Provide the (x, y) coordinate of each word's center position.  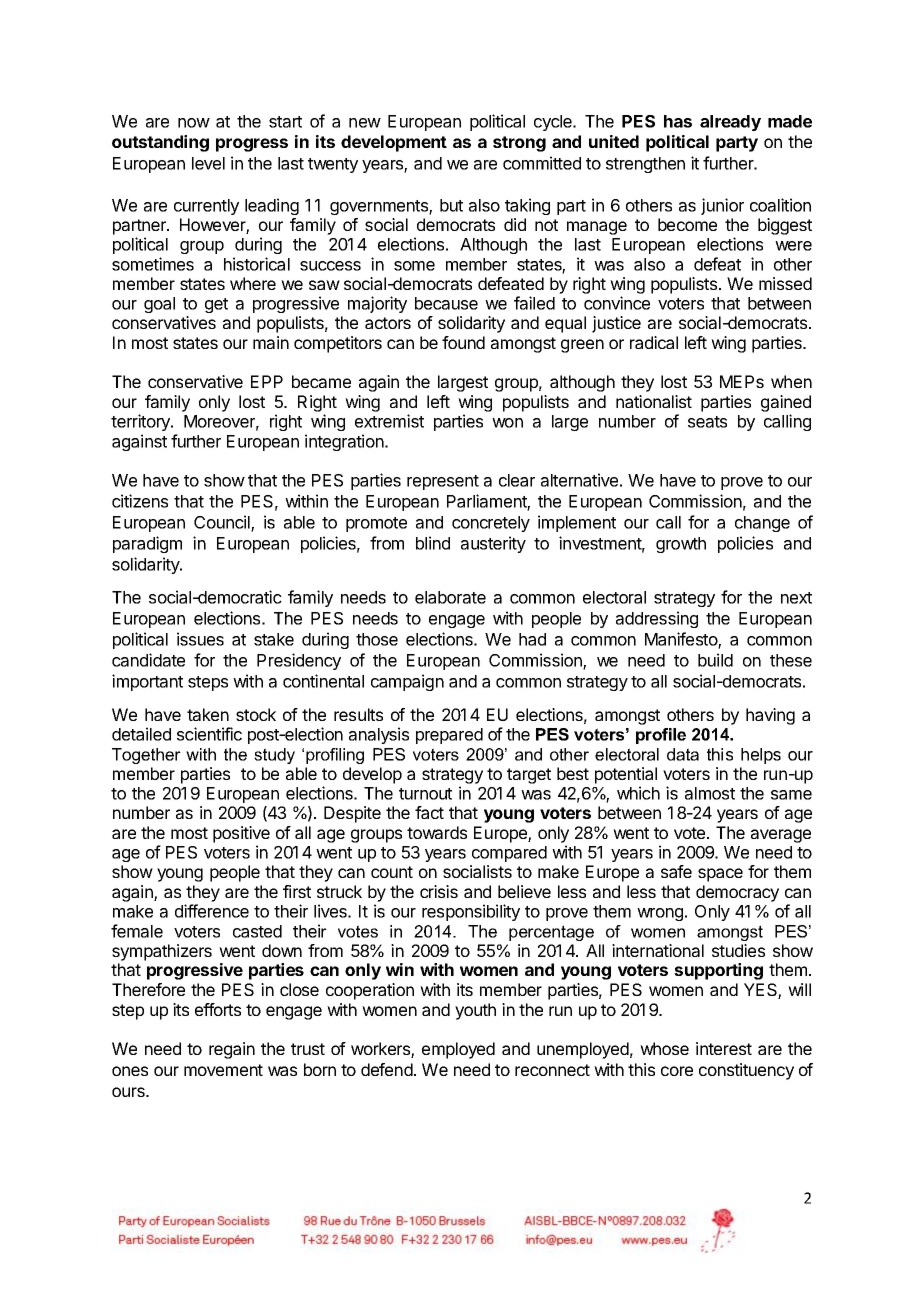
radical (654, 342)
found (463, 342)
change (762, 524)
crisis (439, 891)
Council (223, 523)
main (271, 342)
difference (212, 911)
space (720, 875)
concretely (491, 524)
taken (208, 714)
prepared (449, 736)
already (730, 123)
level (208, 163)
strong (519, 144)
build (715, 660)
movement (223, 1070)
